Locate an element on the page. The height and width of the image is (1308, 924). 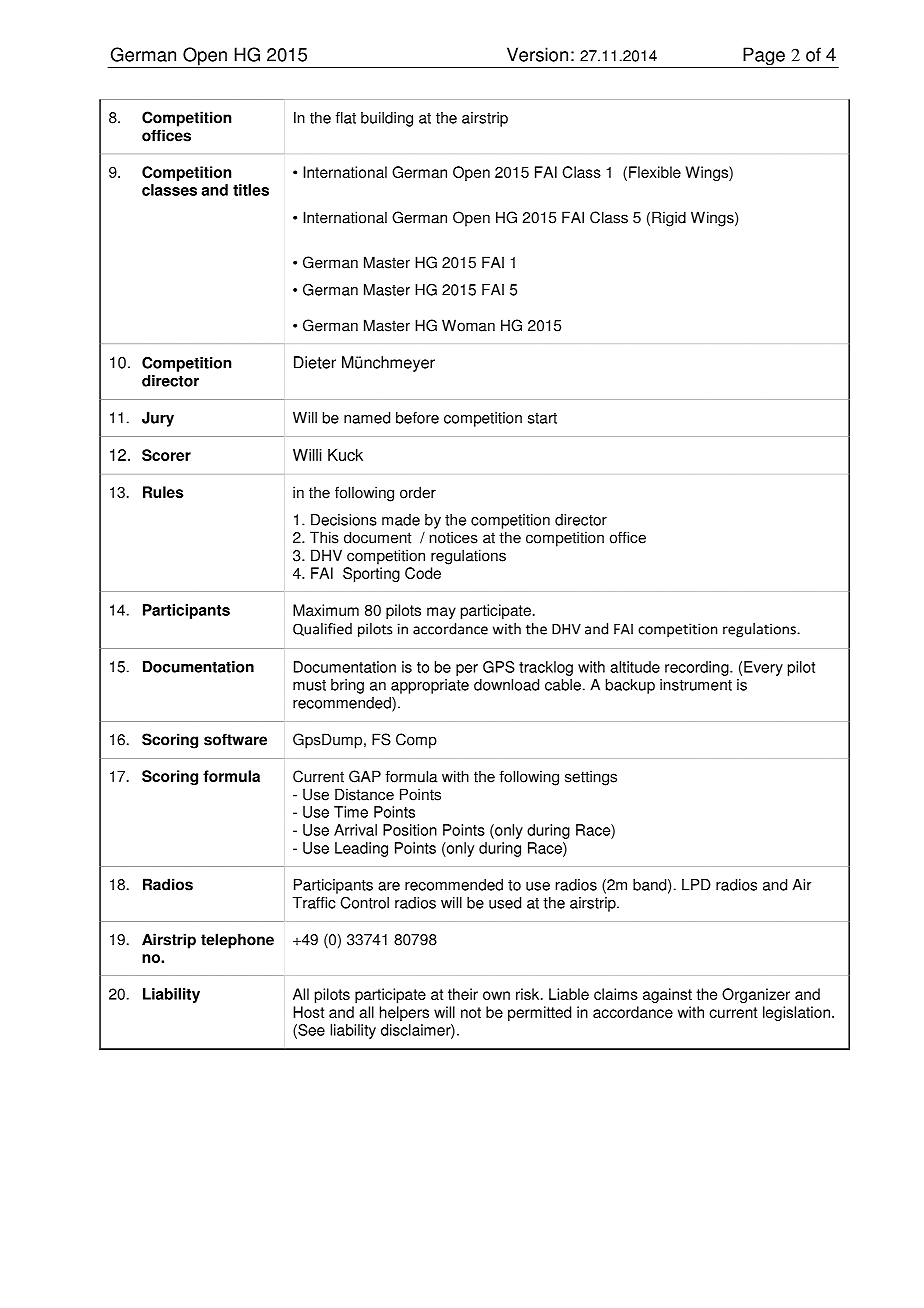
Page is located at coordinates (764, 57).
